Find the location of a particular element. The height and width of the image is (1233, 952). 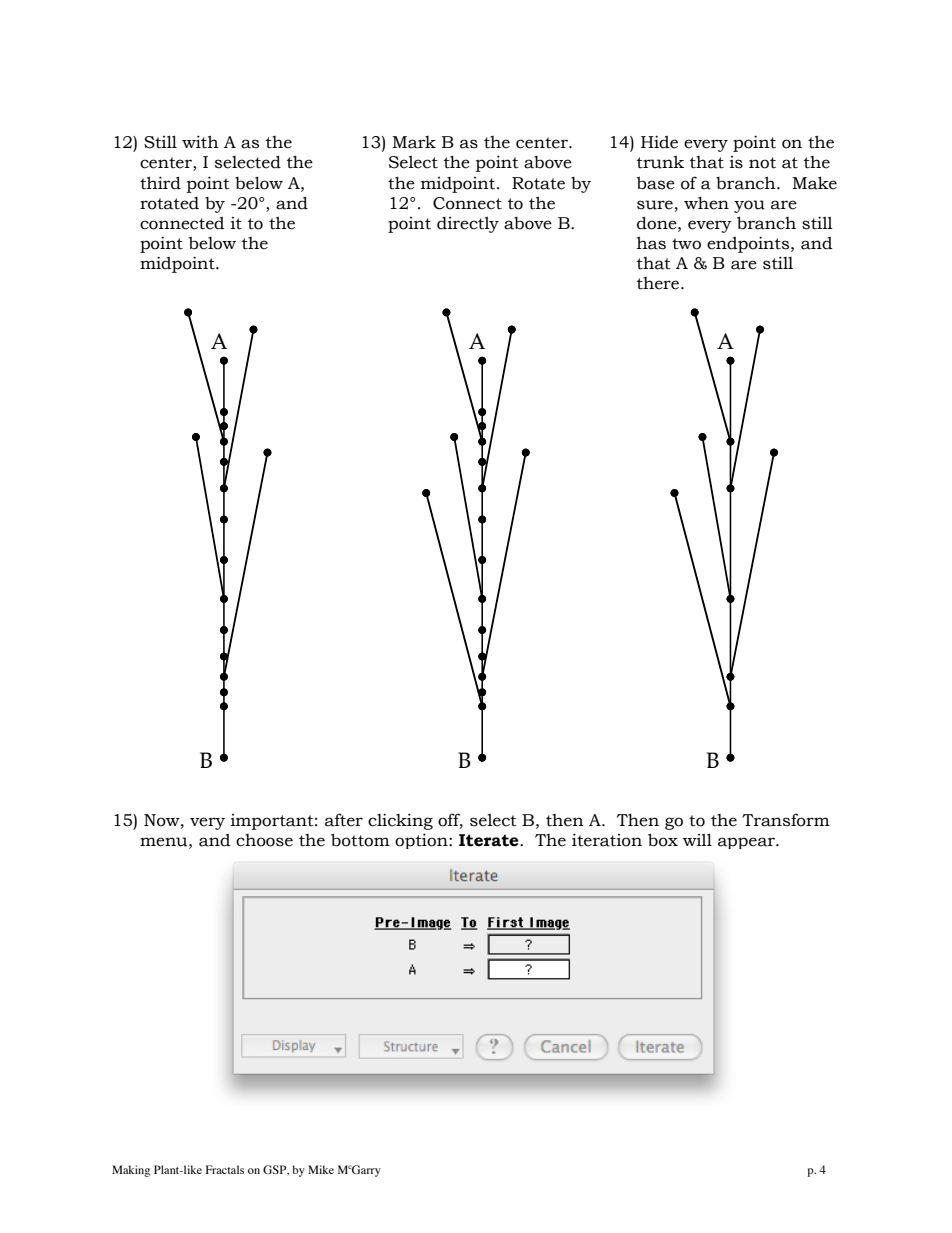

Transform is located at coordinates (786, 820).
